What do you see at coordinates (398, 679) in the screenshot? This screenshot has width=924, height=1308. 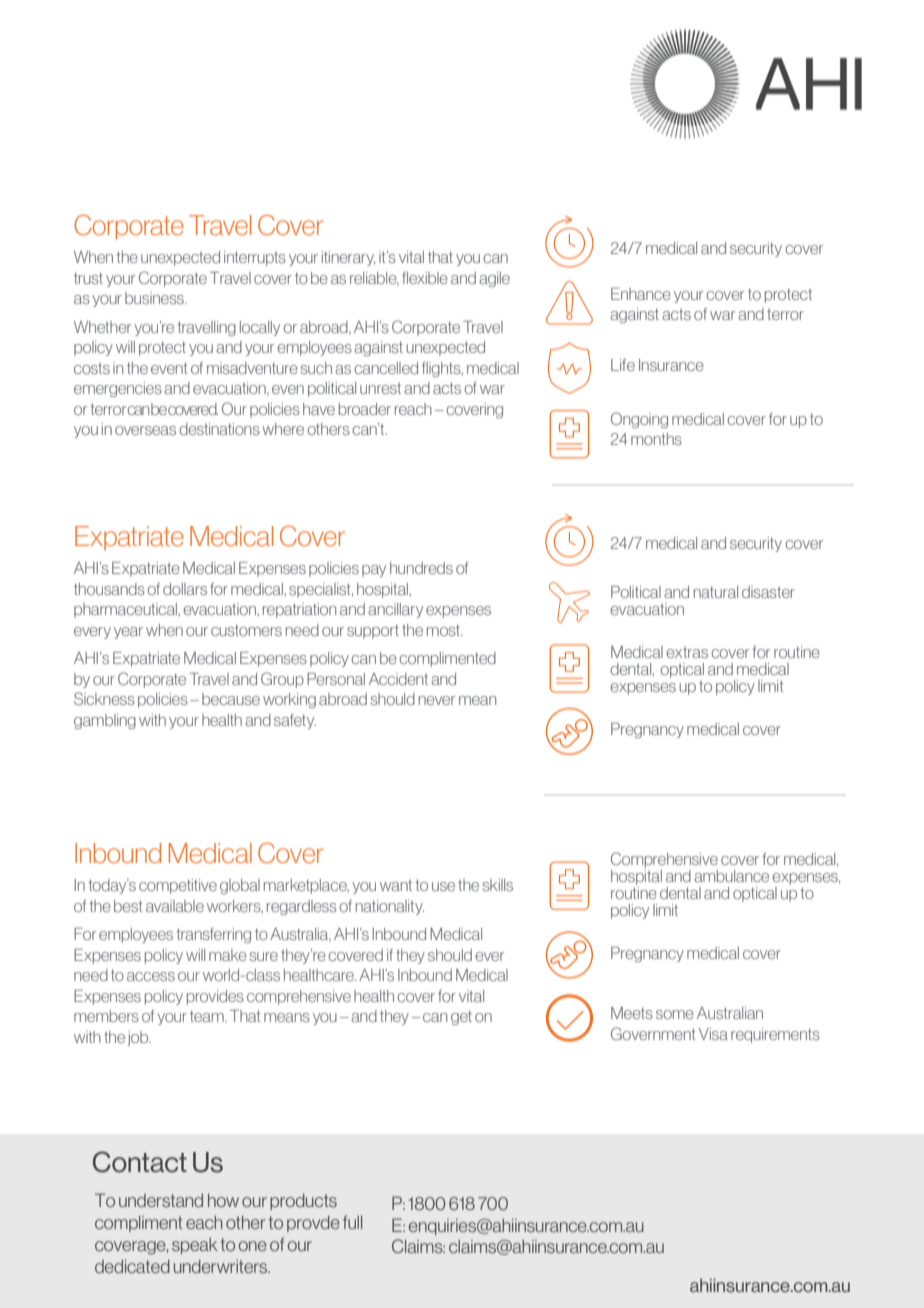 I see `Accident` at bounding box center [398, 679].
